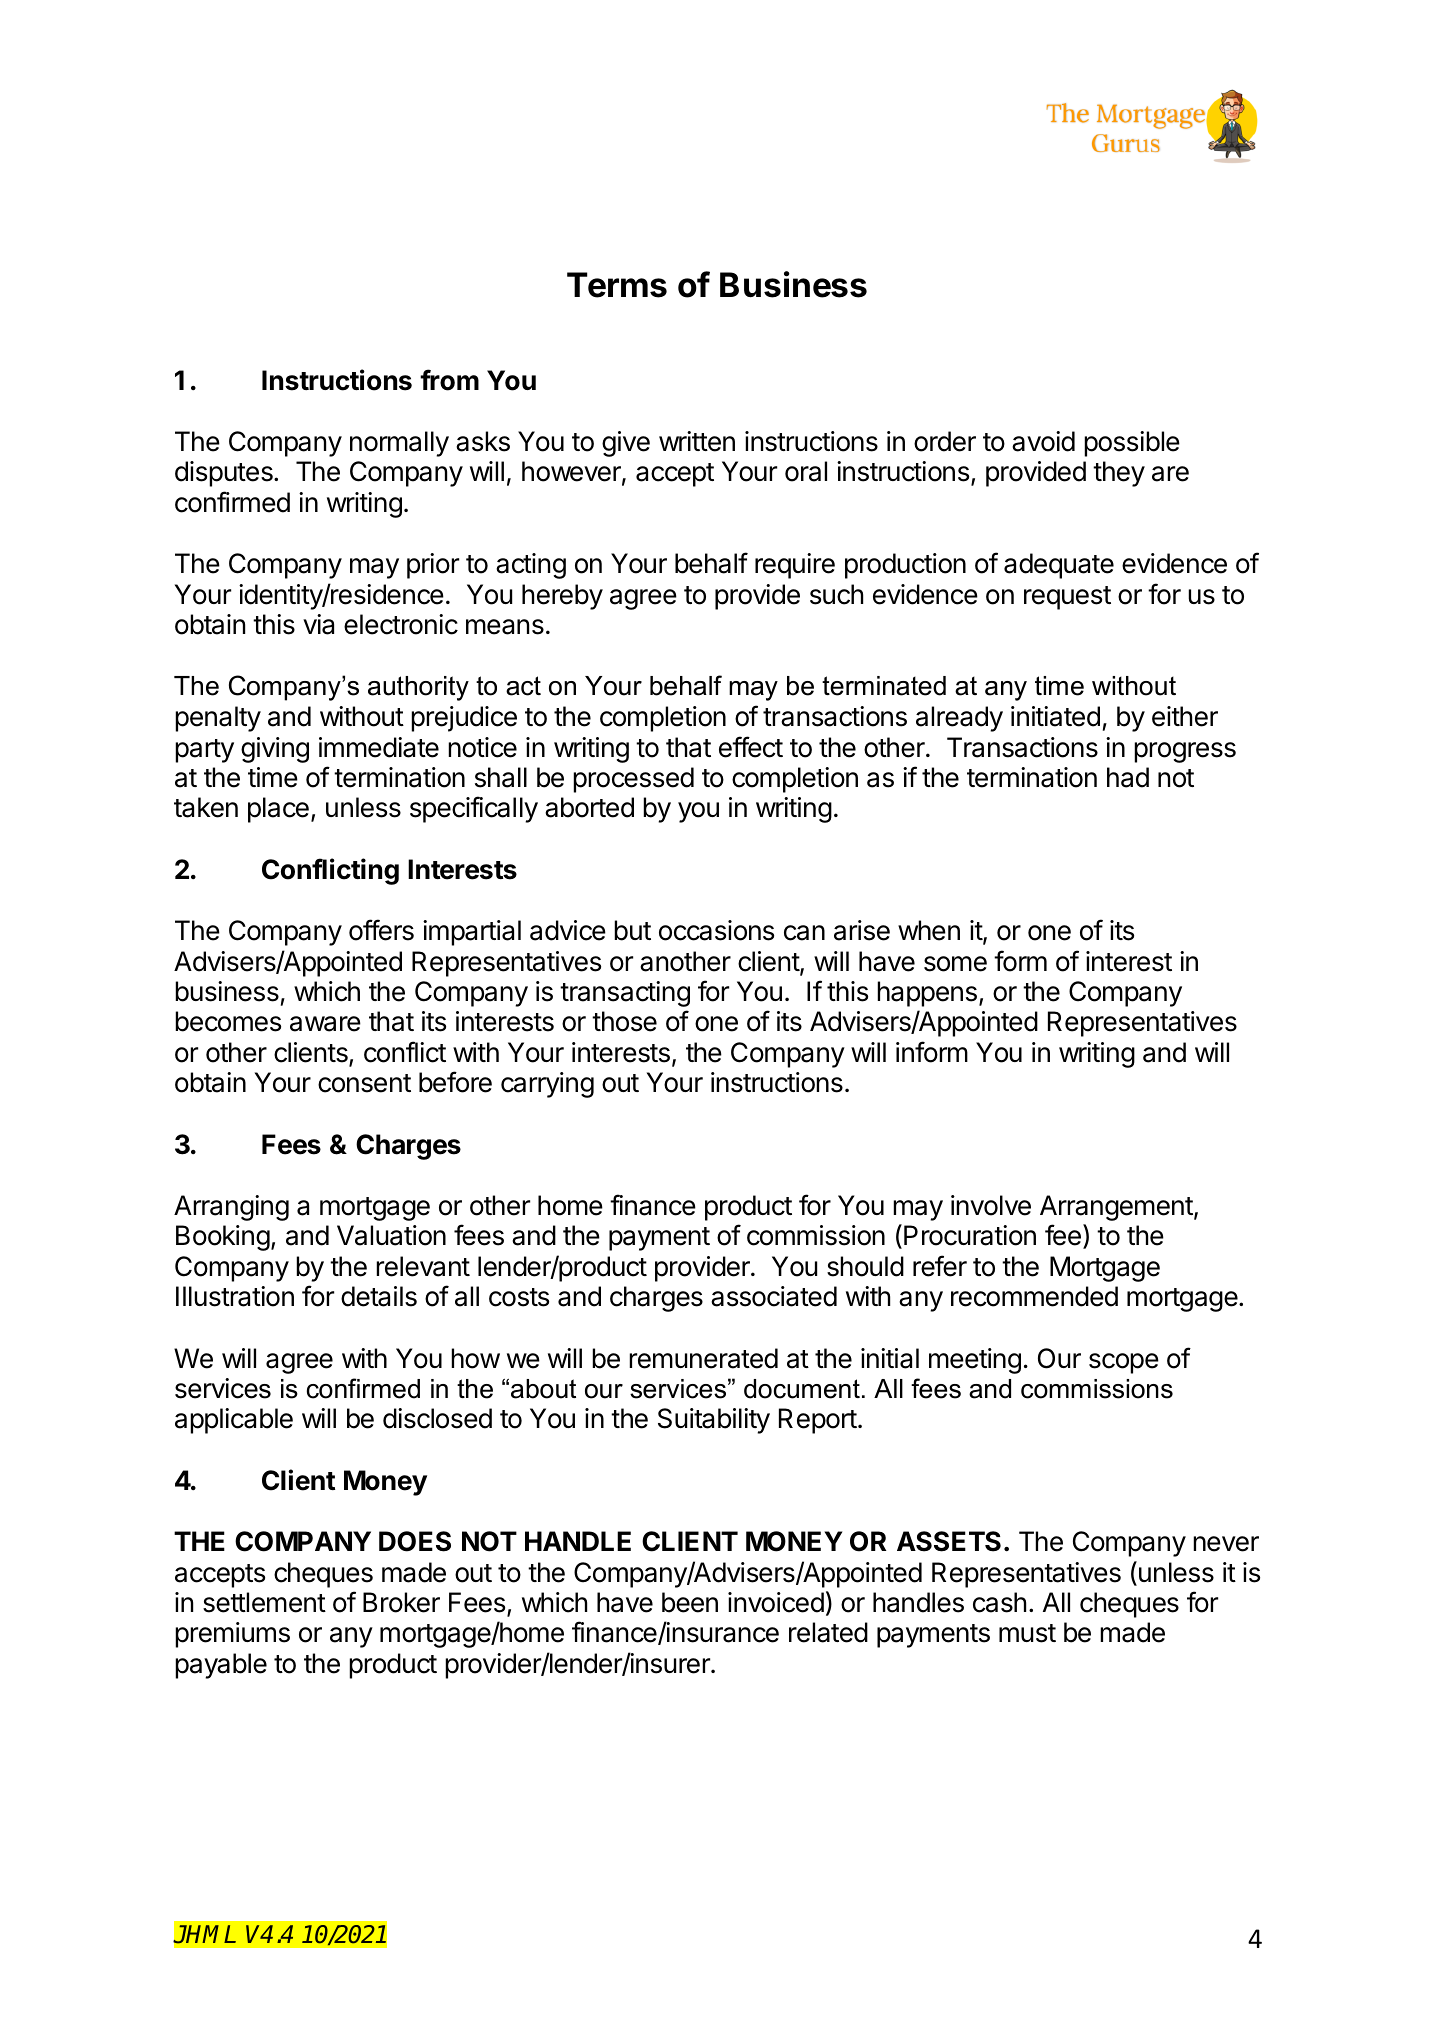 This image has height=2033, width=1436. What do you see at coordinates (449, 380) in the image?
I see `from` at bounding box center [449, 380].
